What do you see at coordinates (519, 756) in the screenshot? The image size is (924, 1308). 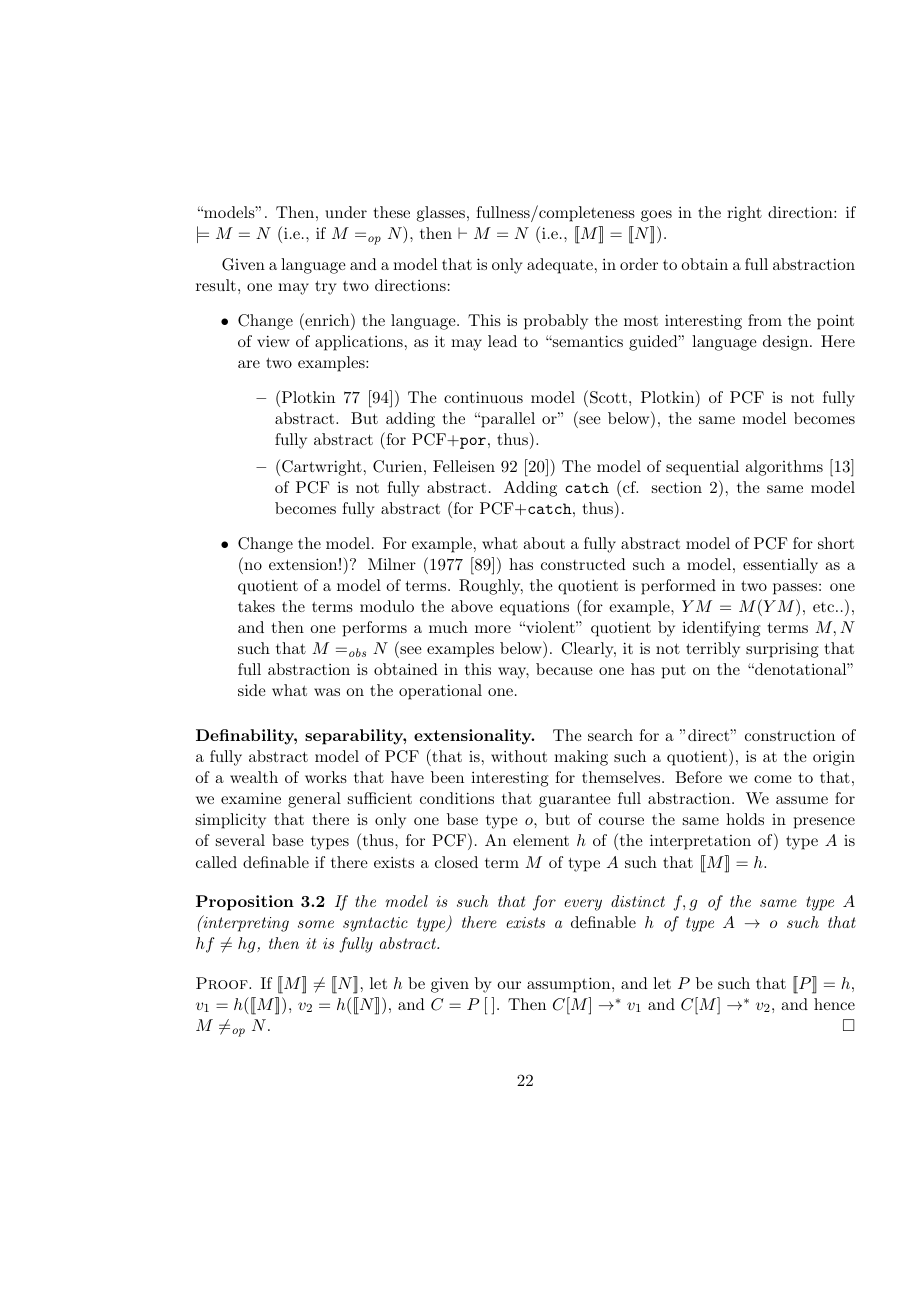 I see `without` at bounding box center [519, 756].
